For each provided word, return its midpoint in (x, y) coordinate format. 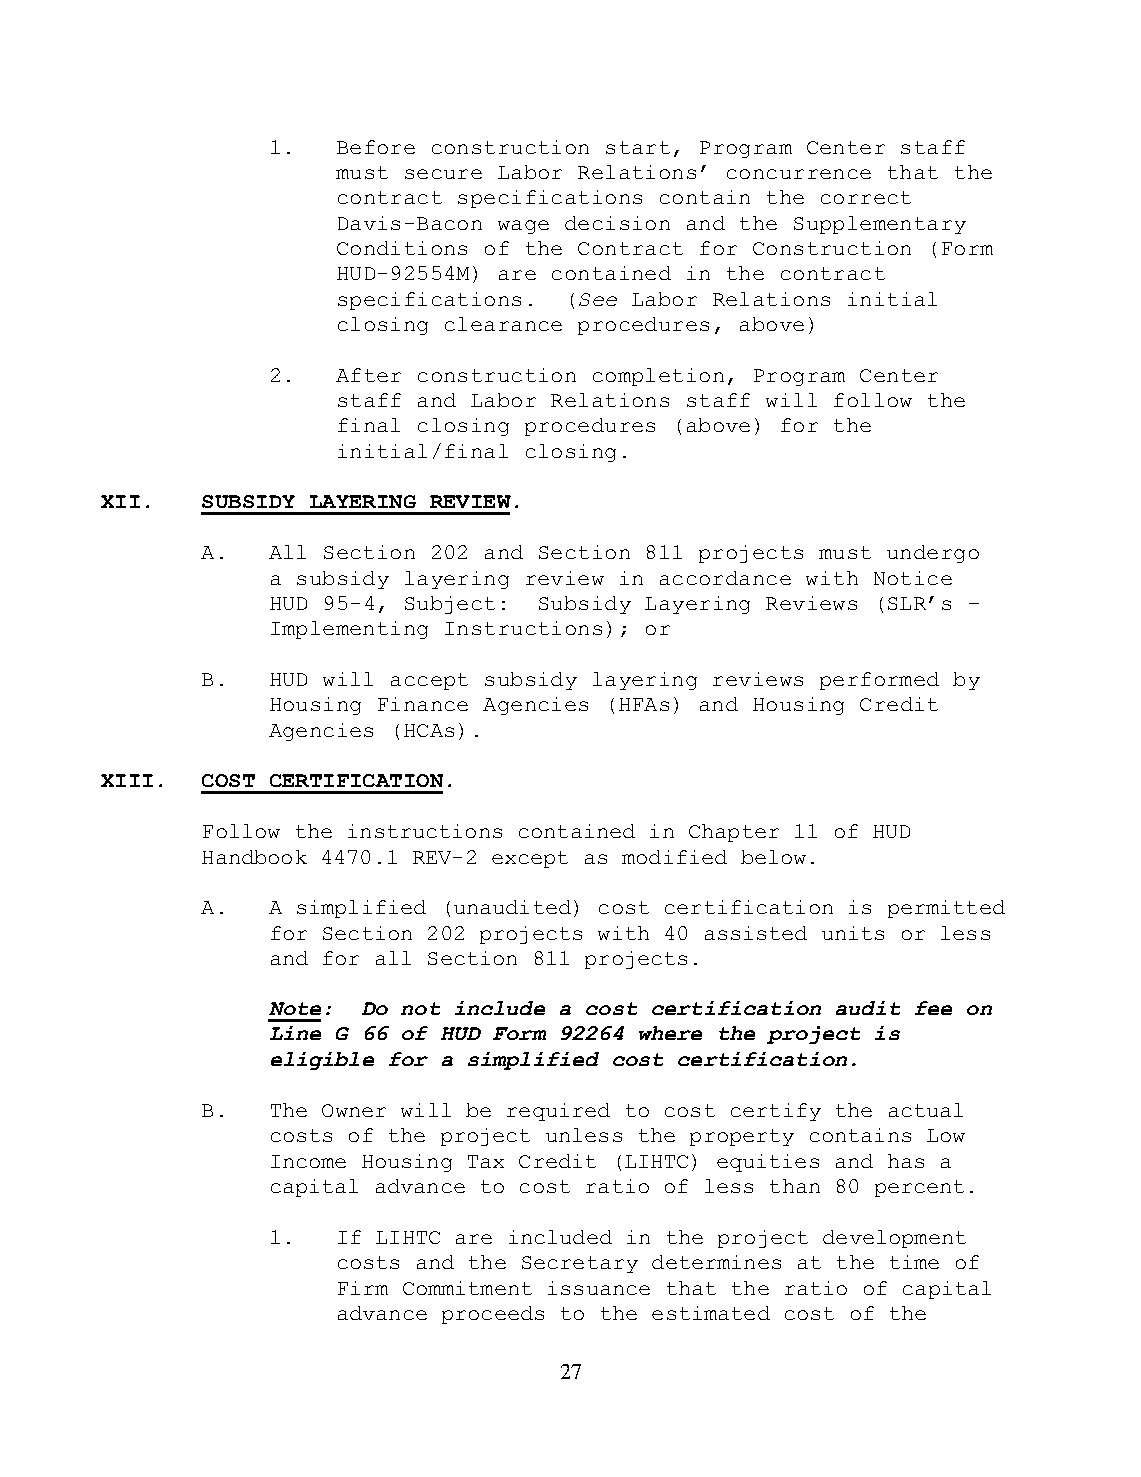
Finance (423, 704)
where (670, 1033)
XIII (127, 780)
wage (523, 227)
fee (933, 1008)
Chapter (734, 833)
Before (376, 147)
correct (866, 197)
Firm (363, 1288)
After (368, 375)
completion (658, 377)
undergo (933, 554)
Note (295, 1008)
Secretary (580, 1264)
